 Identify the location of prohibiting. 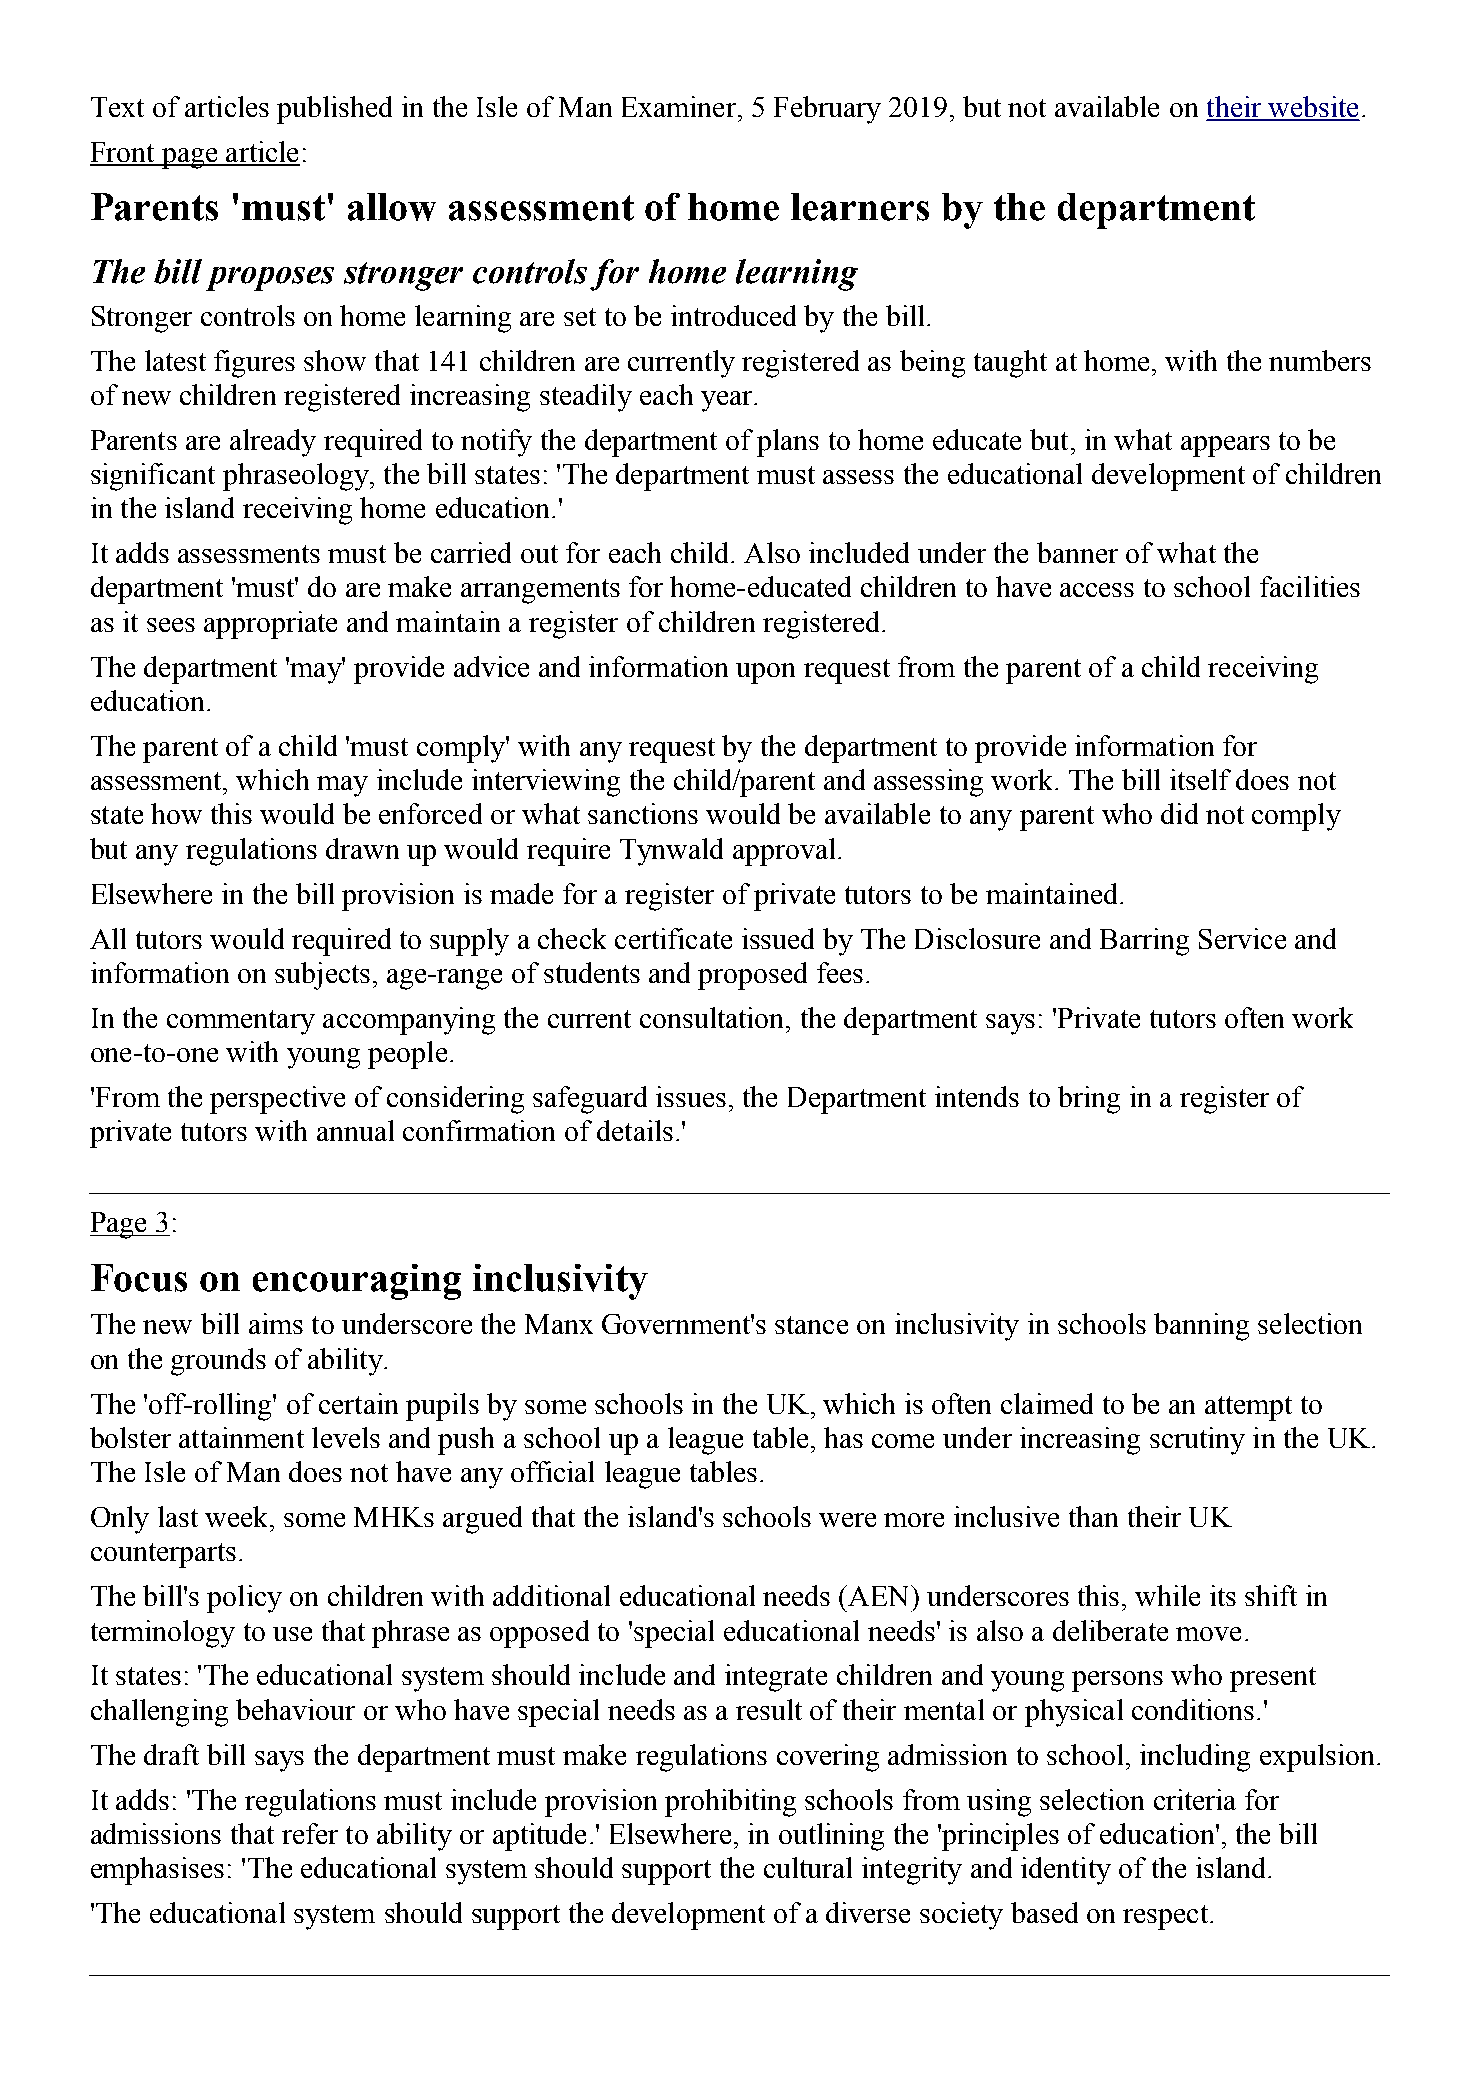
(730, 1803).
